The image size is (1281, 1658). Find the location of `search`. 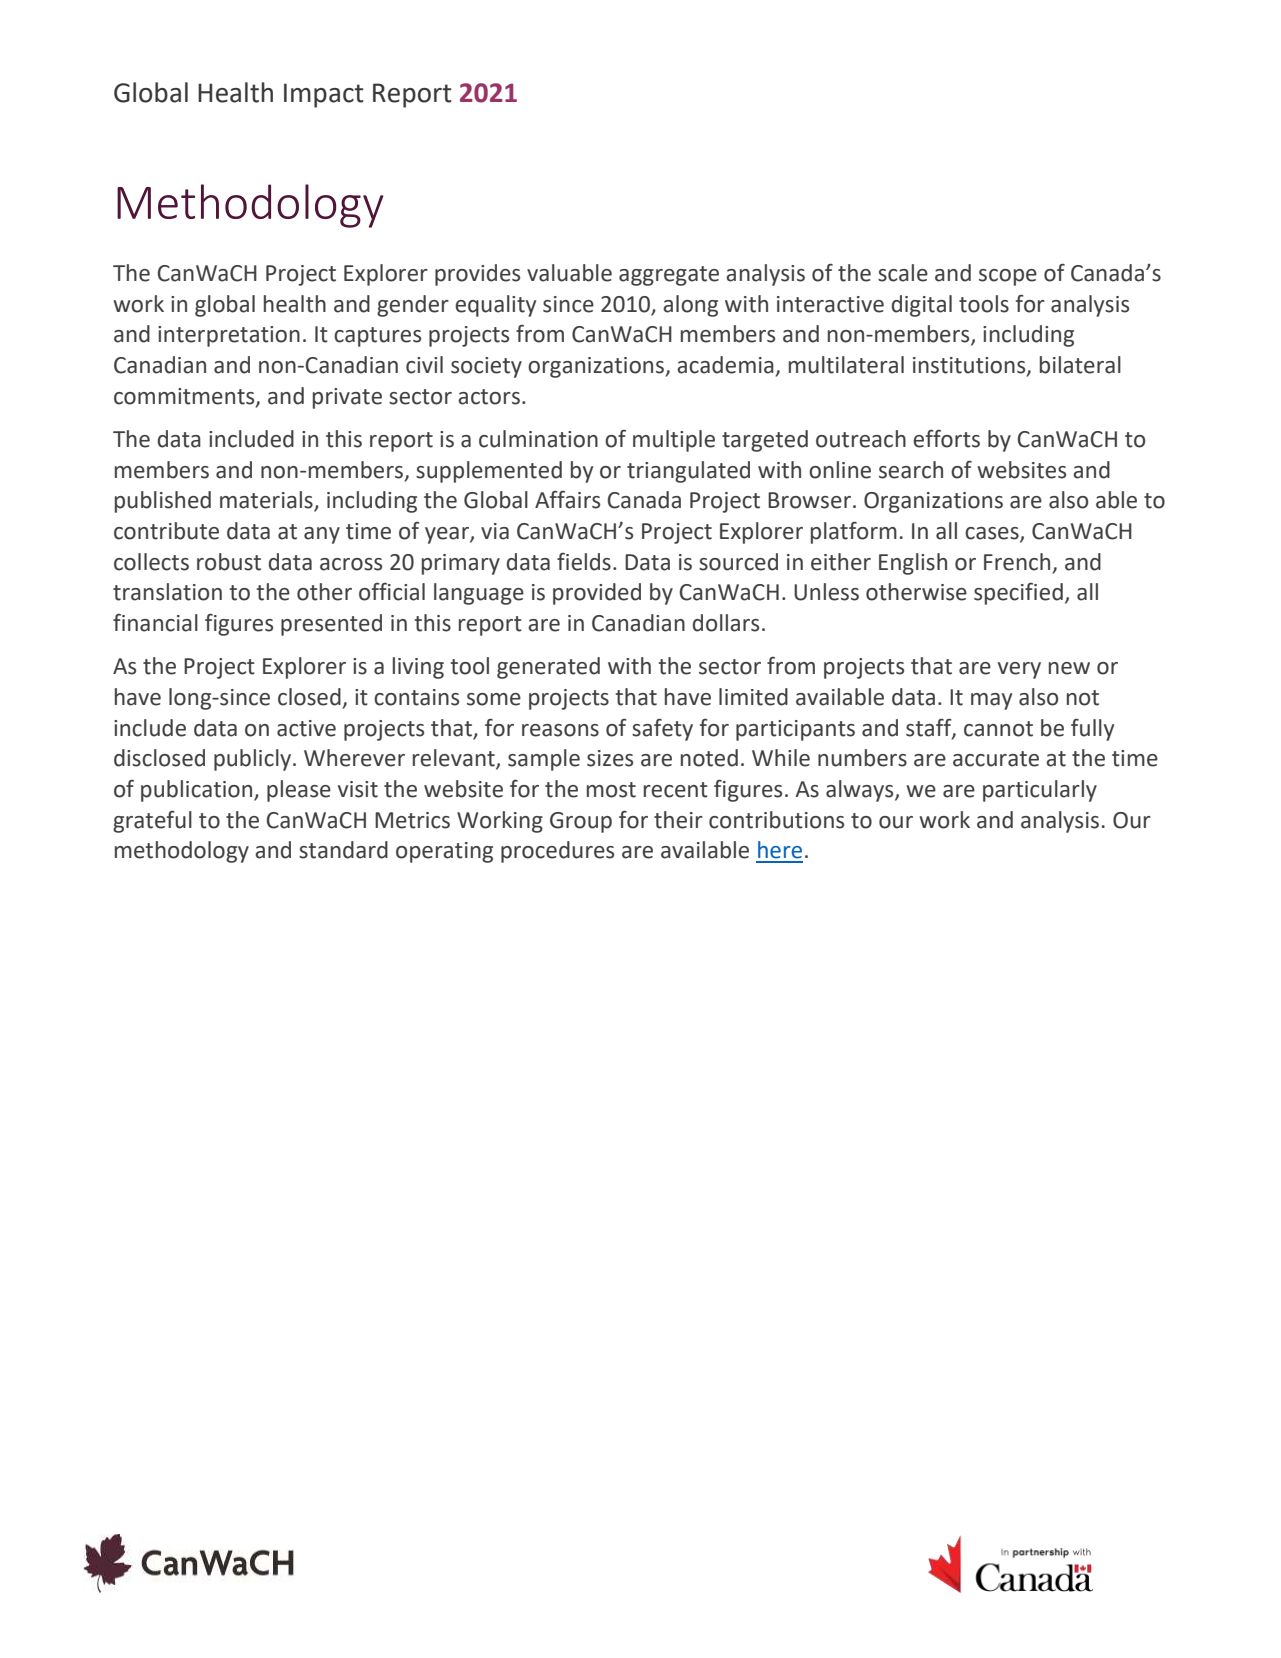

search is located at coordinates (911, 470).
